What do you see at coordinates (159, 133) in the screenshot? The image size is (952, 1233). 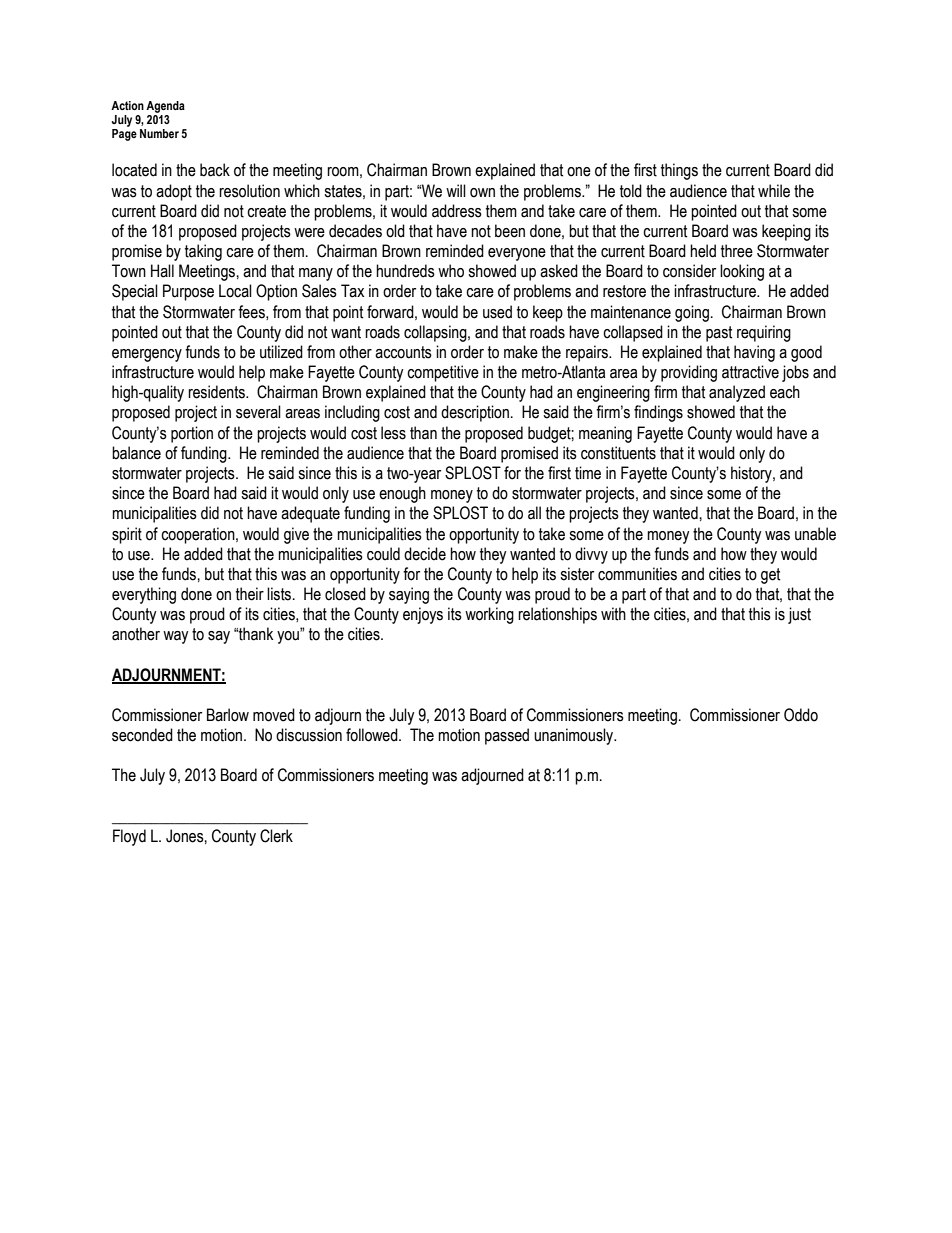 I see `Number` at bounding box center [159, 133].
